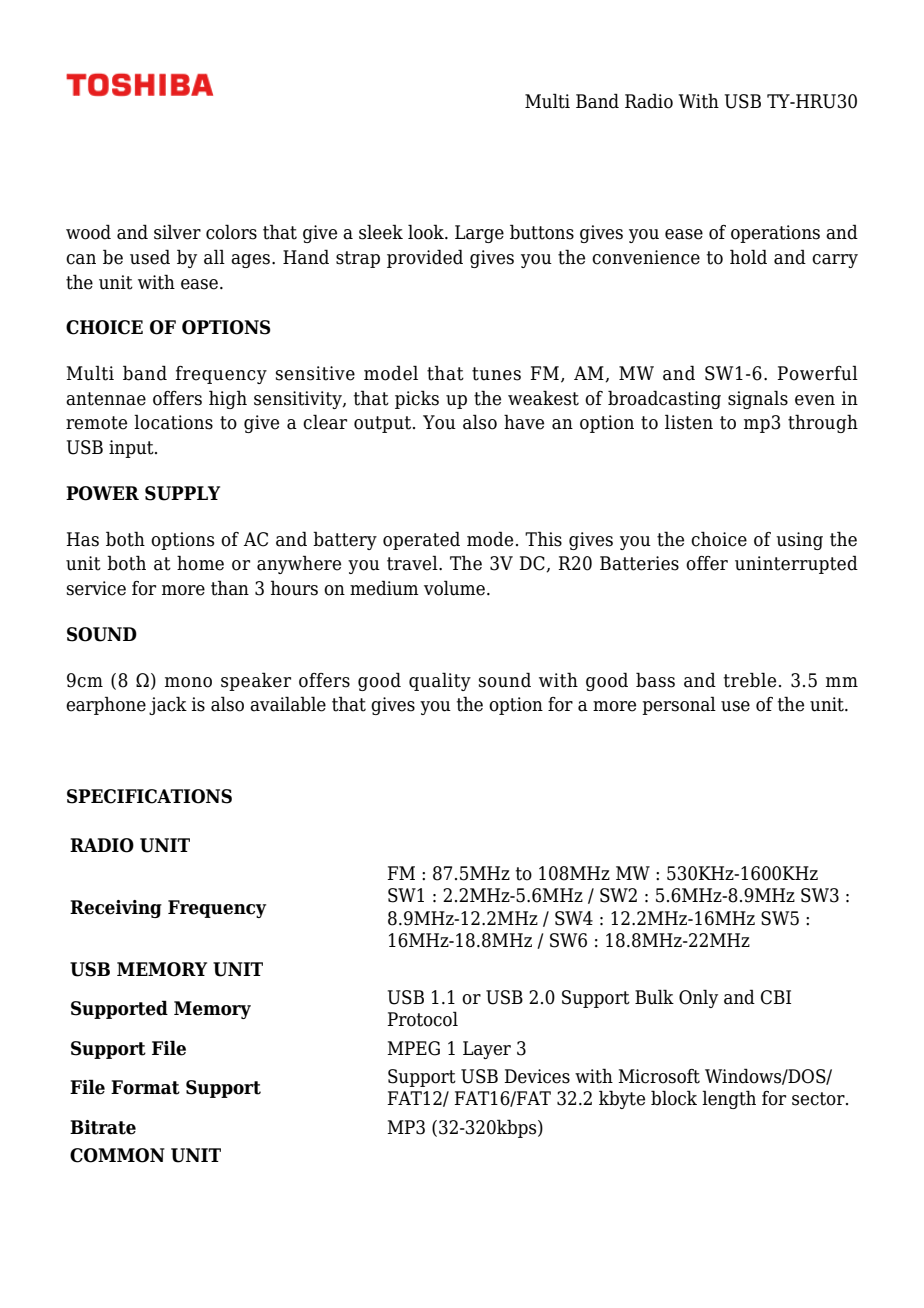 The height and width of the page is (1308, 924). What do you see at coordinates (168, 705) in the page?
I see `jack` at bounding box center [168, 705].
